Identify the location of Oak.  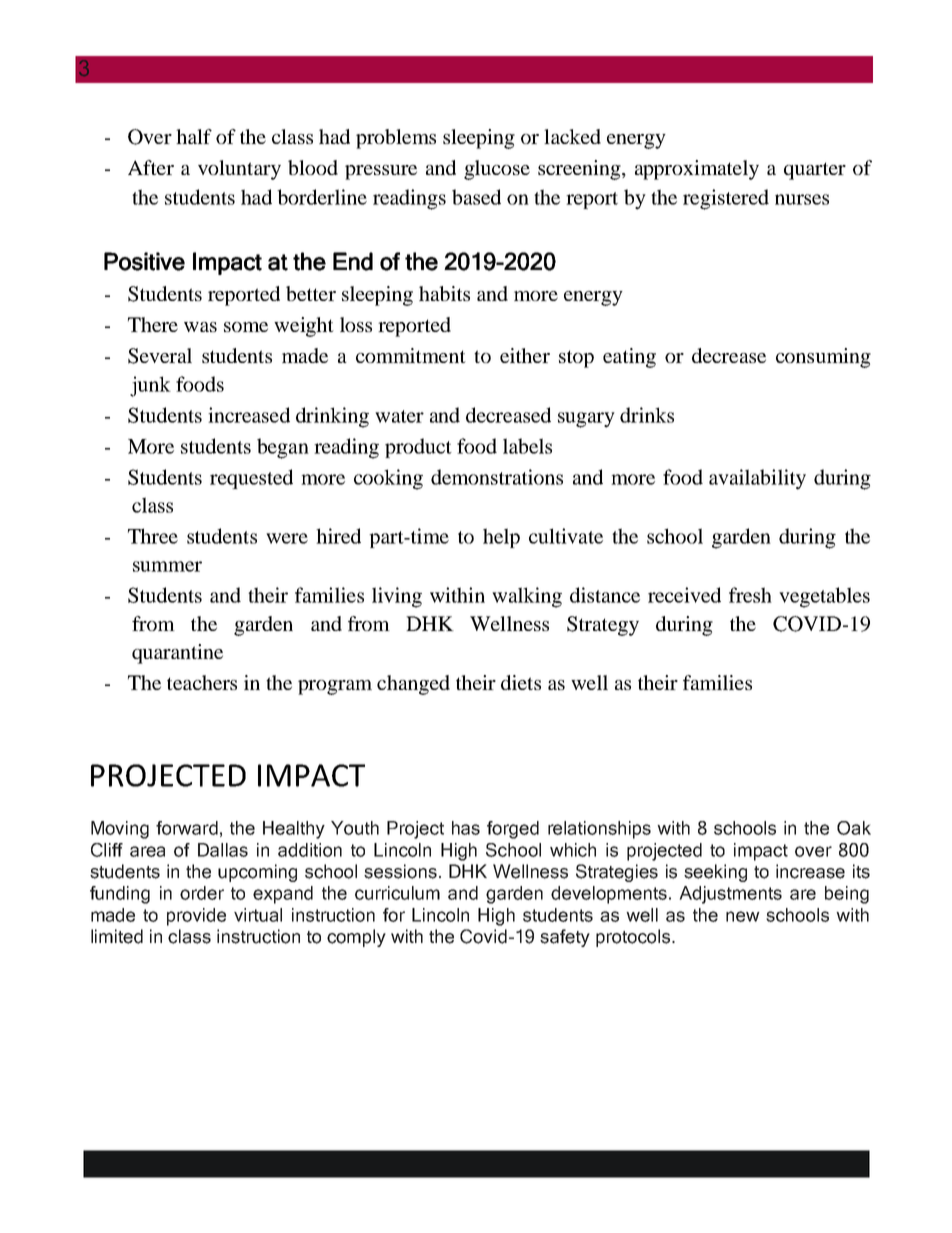
(854, 828).
